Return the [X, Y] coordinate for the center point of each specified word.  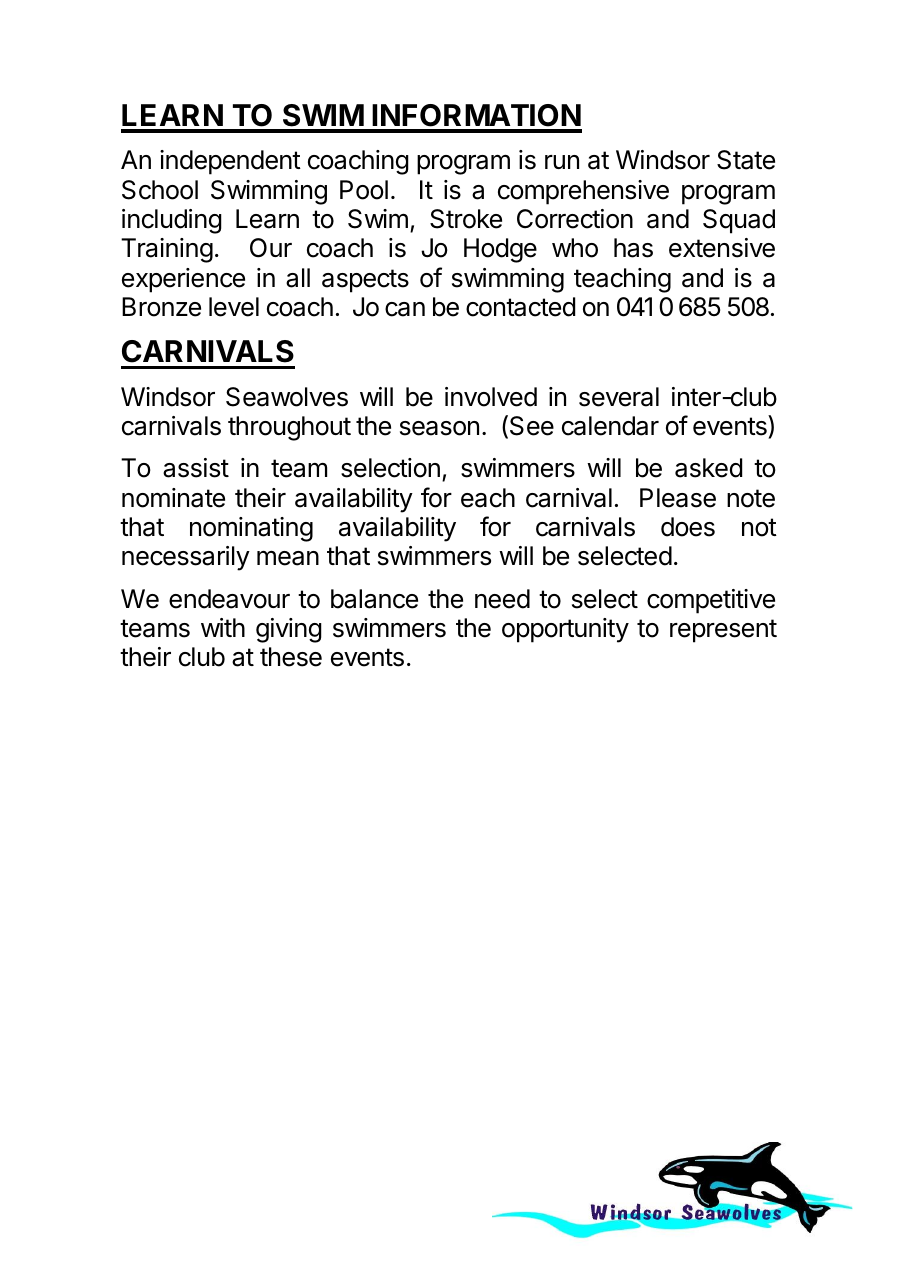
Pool [364, 190]
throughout [289, 428]
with [223, 627]
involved [491, 397]
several [619, 397]
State [746, 160]
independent [230, 162]
